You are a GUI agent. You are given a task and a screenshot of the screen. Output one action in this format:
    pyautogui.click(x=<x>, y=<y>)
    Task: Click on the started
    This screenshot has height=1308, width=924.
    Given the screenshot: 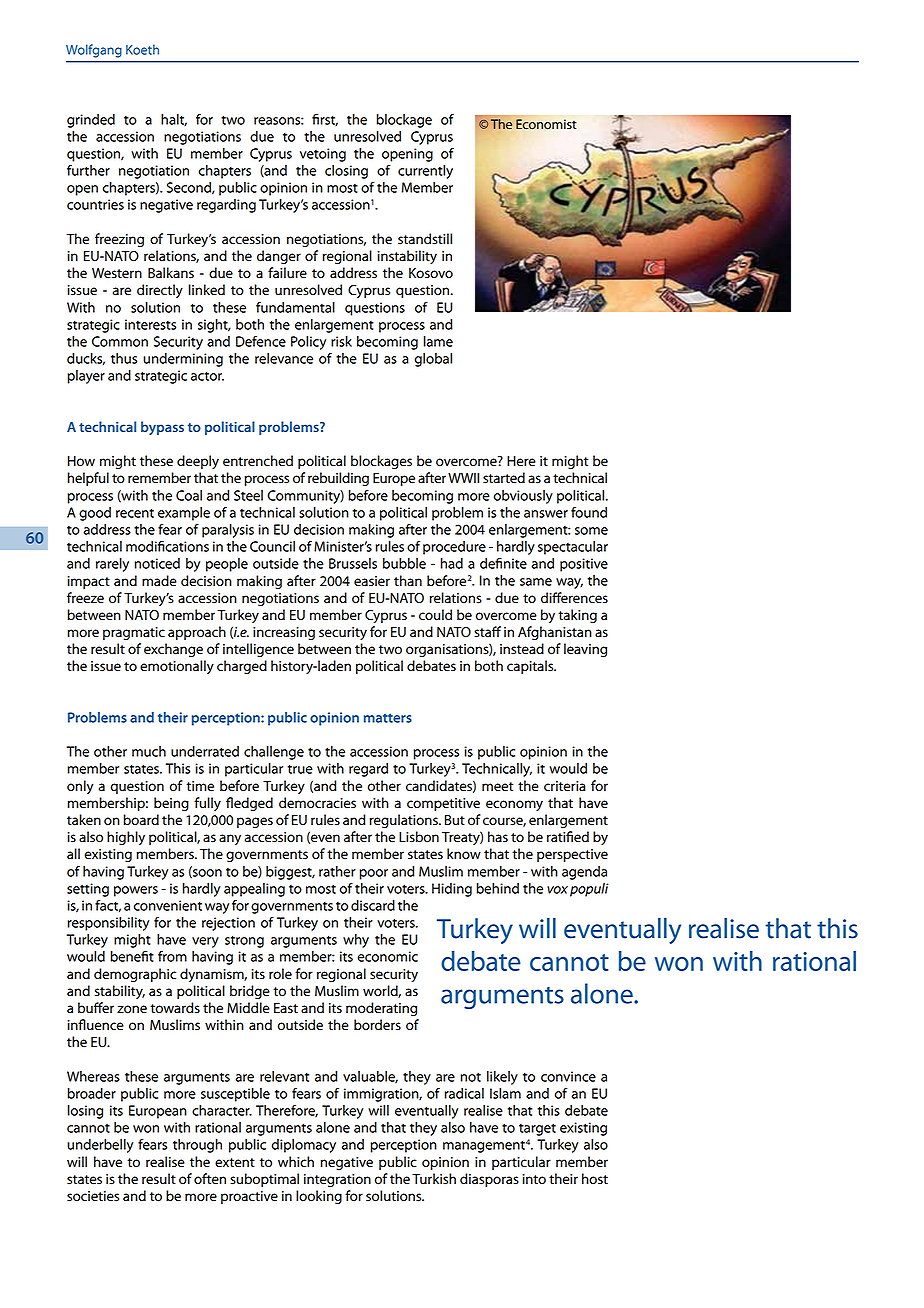 What is the action you would take?
    pyautogui.click(x=504, y=478)
